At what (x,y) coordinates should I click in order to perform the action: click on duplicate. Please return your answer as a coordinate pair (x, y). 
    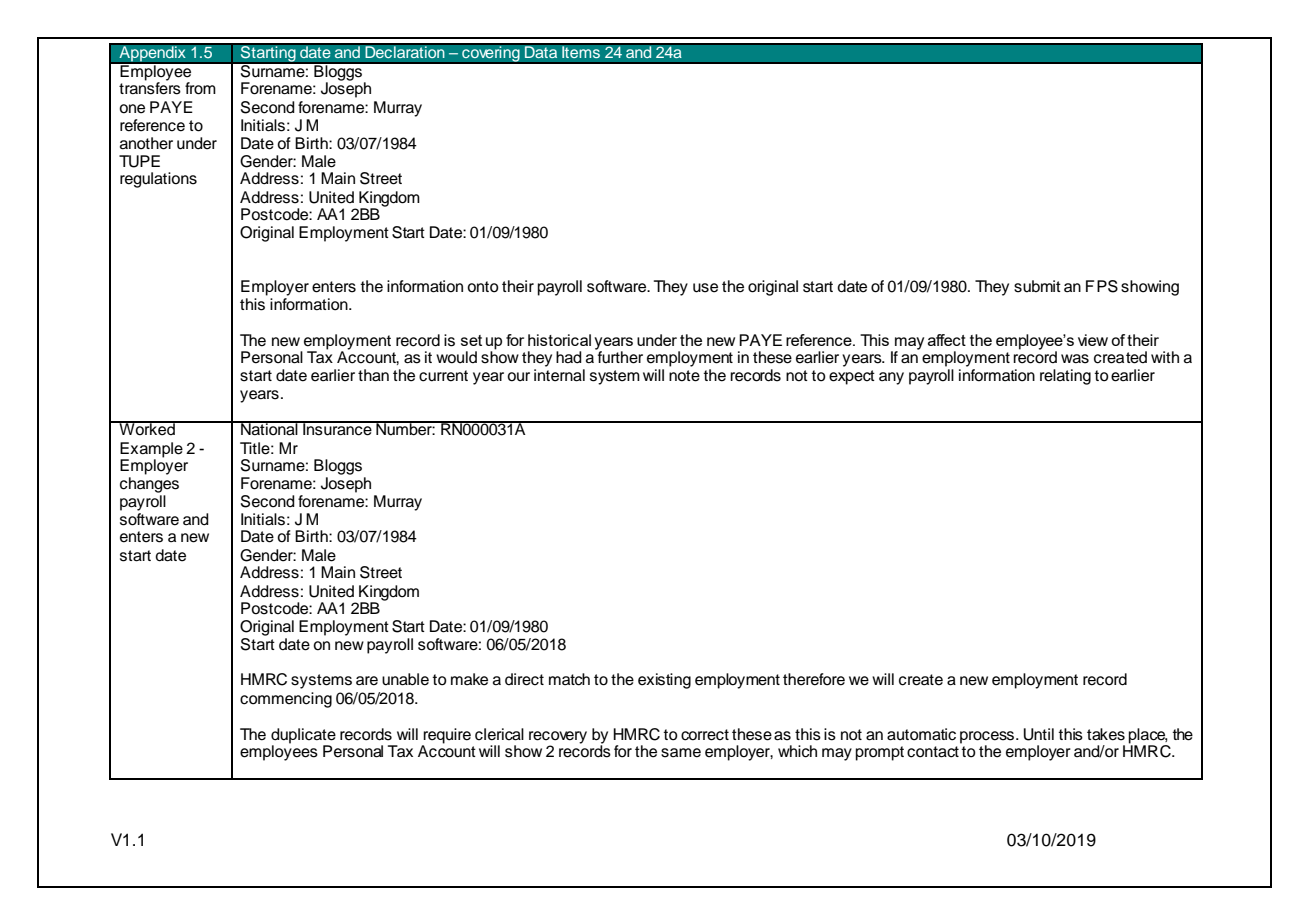
    Looking at the image, I should click on (303, 737).
